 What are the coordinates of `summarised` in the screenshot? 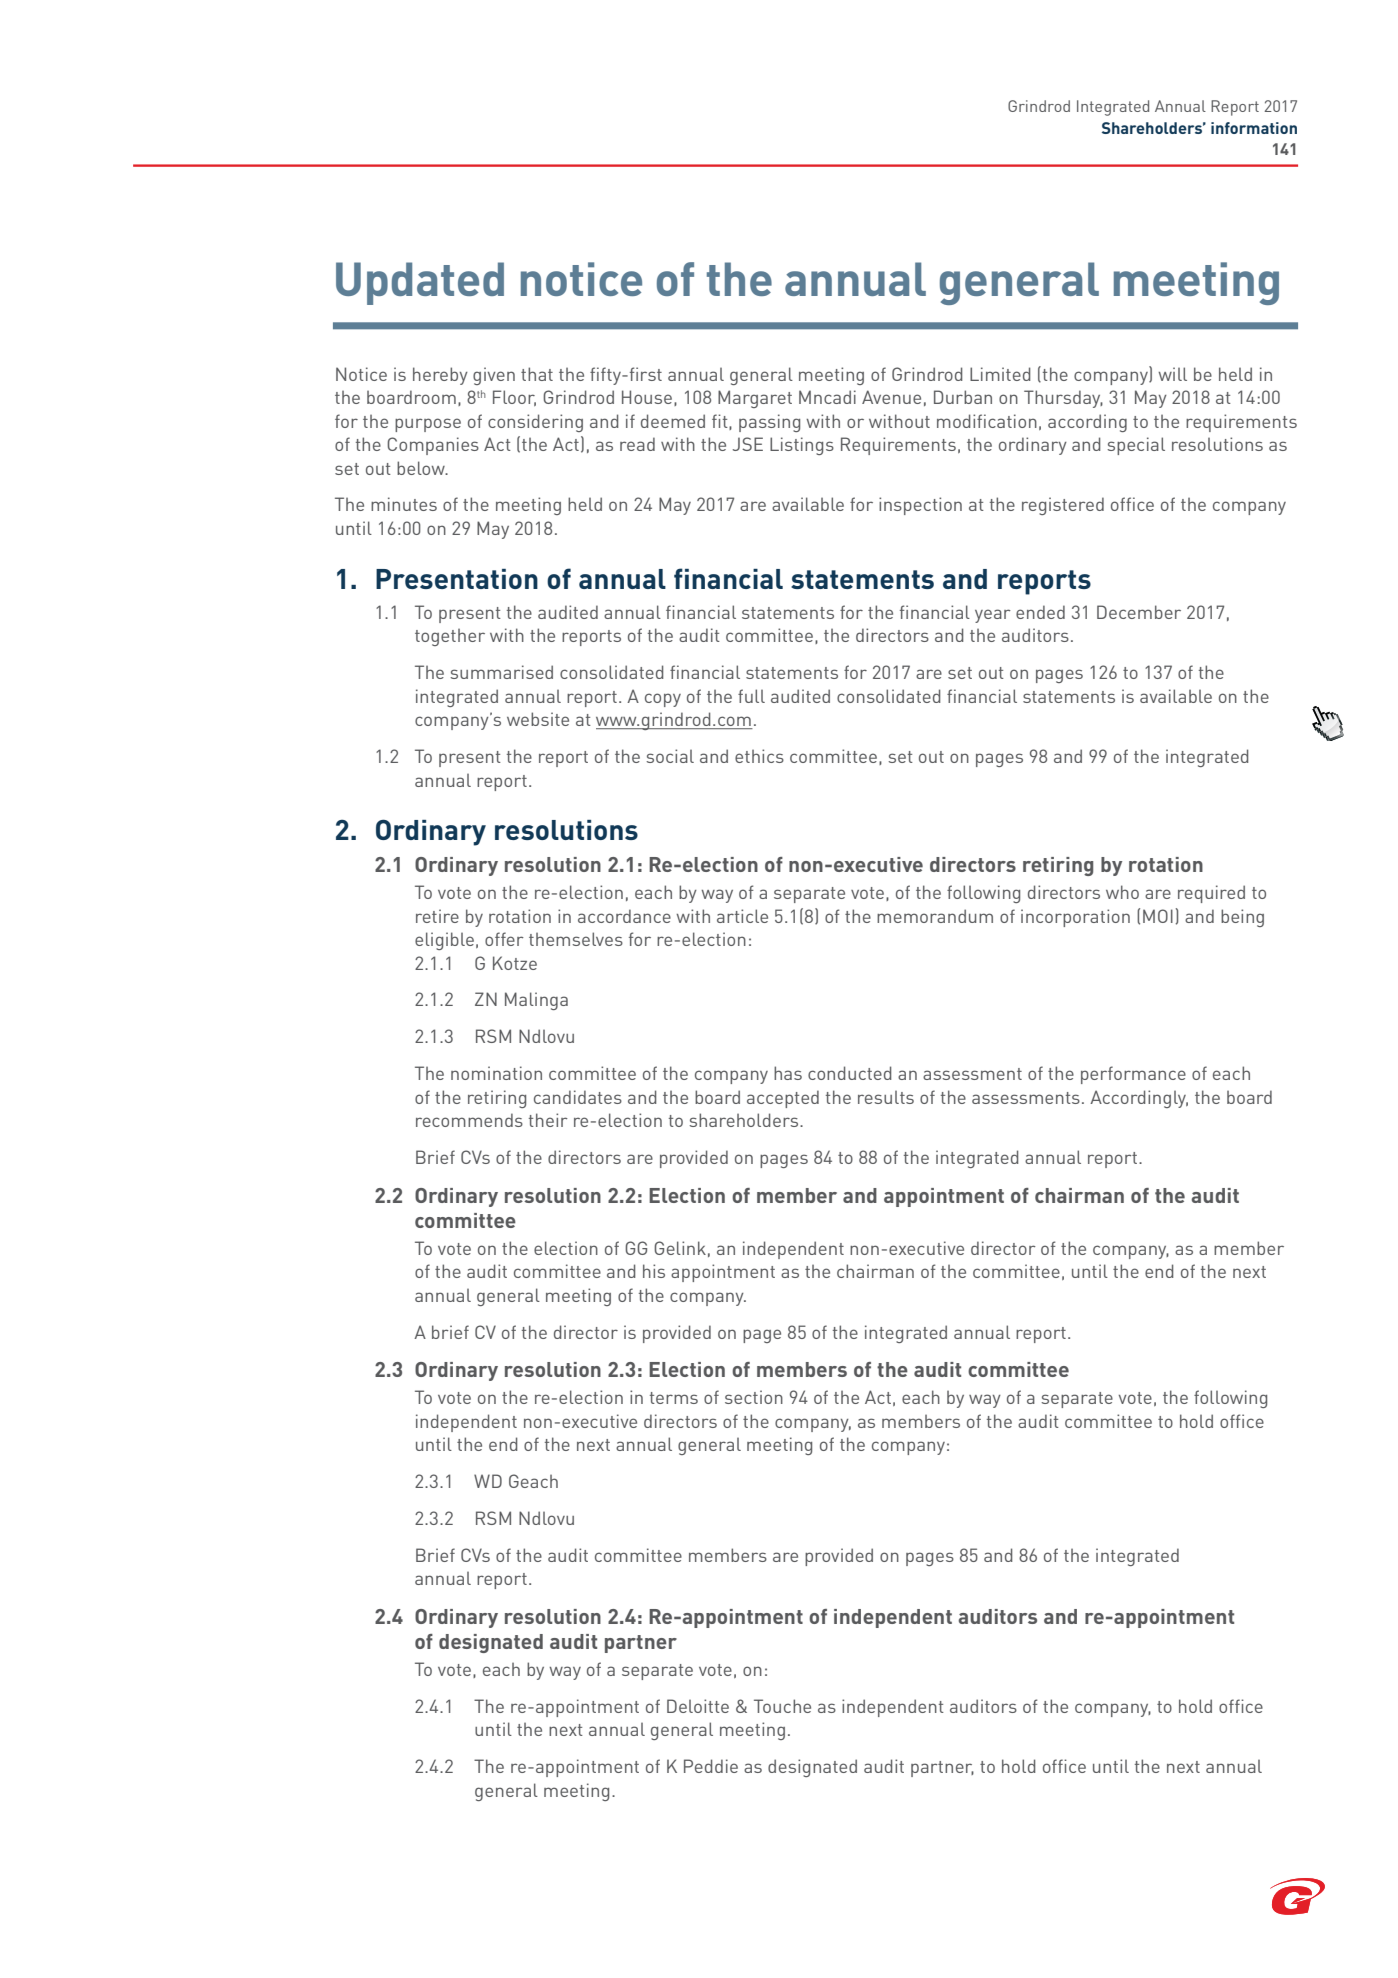 It's located at (501, 672).
